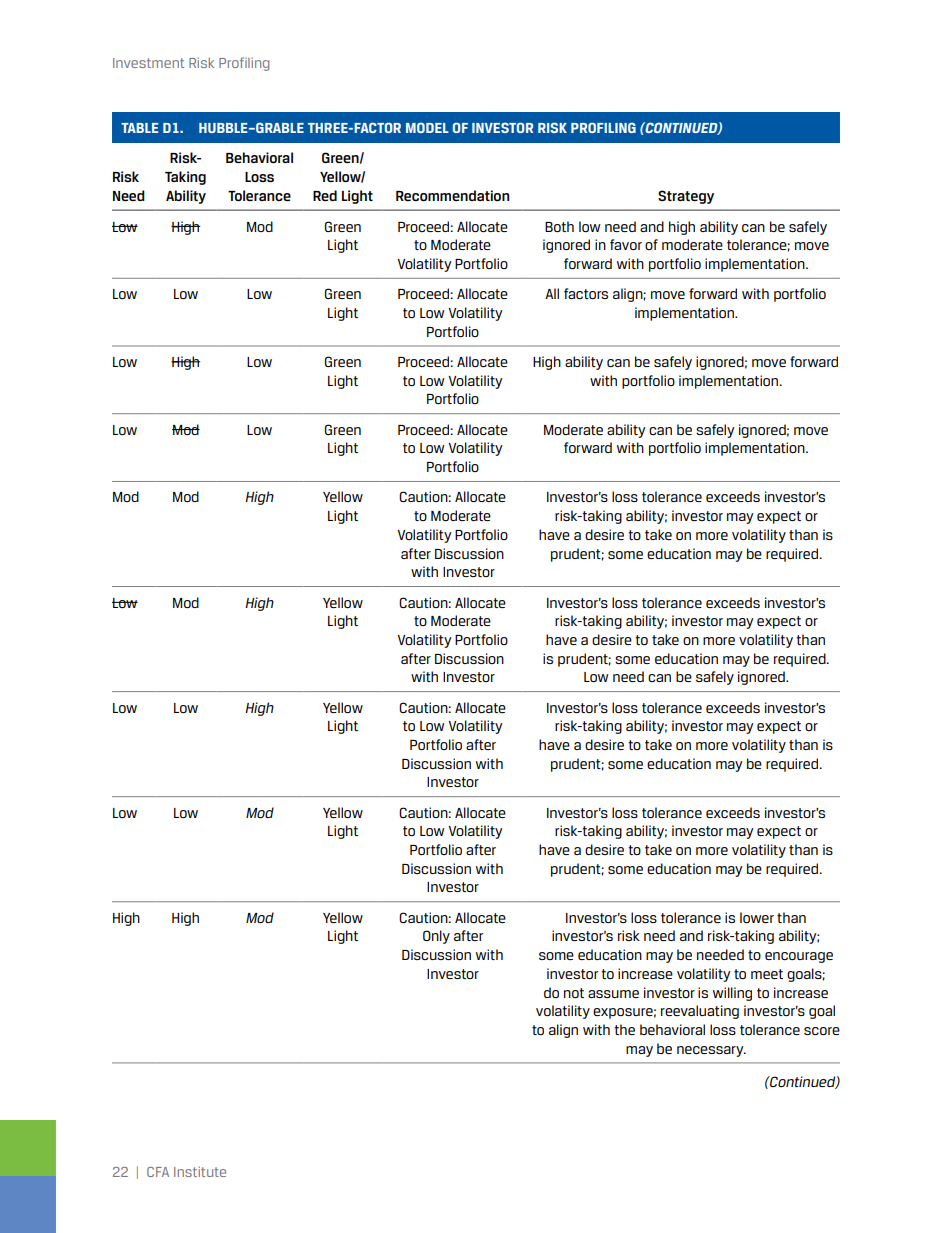 Image resolution: width=952 pixels, height=1233 pixels. I want to click on Investment, so click(148, 63).
